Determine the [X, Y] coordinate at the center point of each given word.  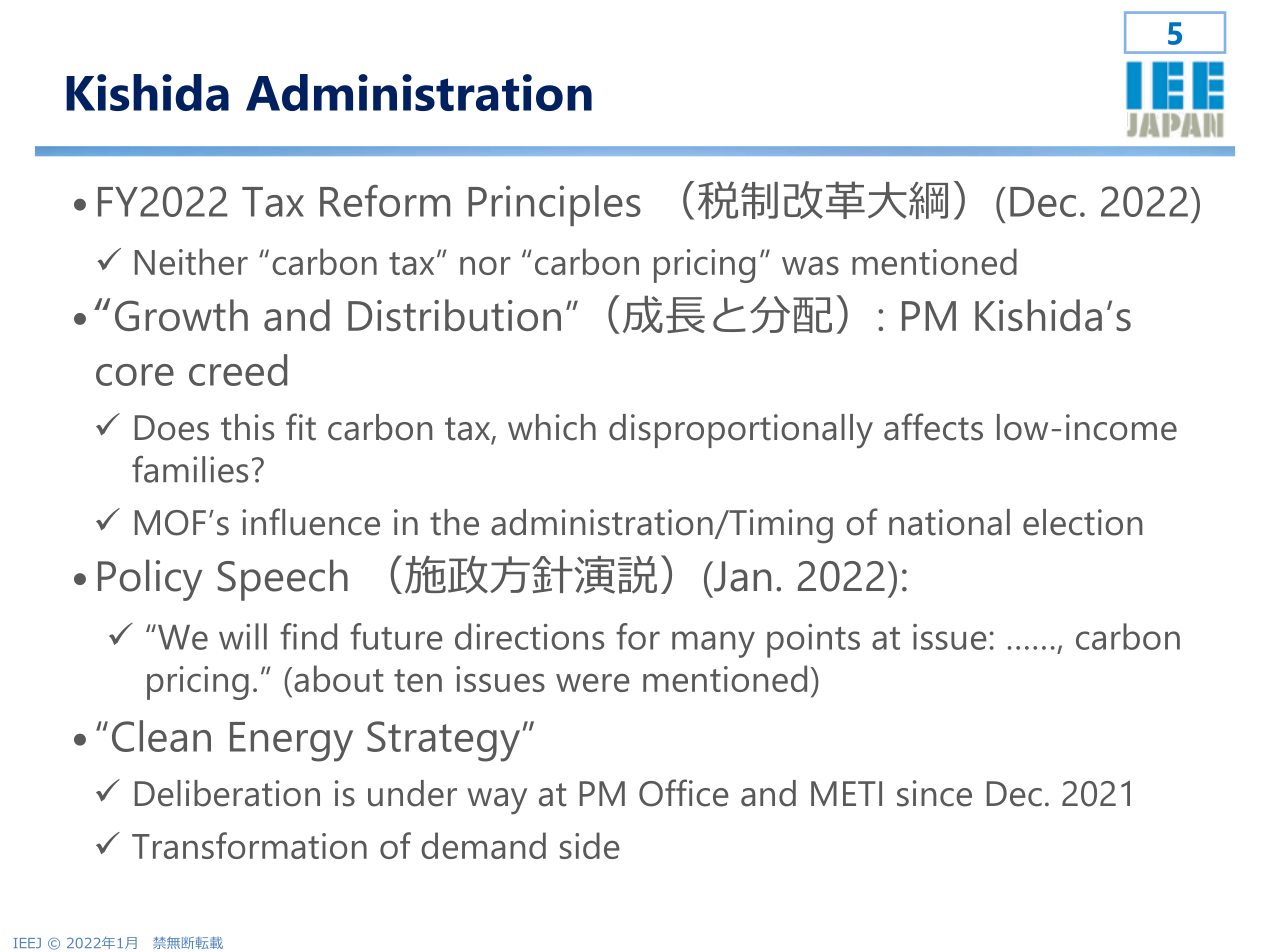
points [813, 641]
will [243, 636]
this [247, 427]
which [552, 427]
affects [933, 427]
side [590, 845]
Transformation [249, 845]
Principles [554, 205]
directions [529, 636]
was [810, 265]
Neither [191, 261]
